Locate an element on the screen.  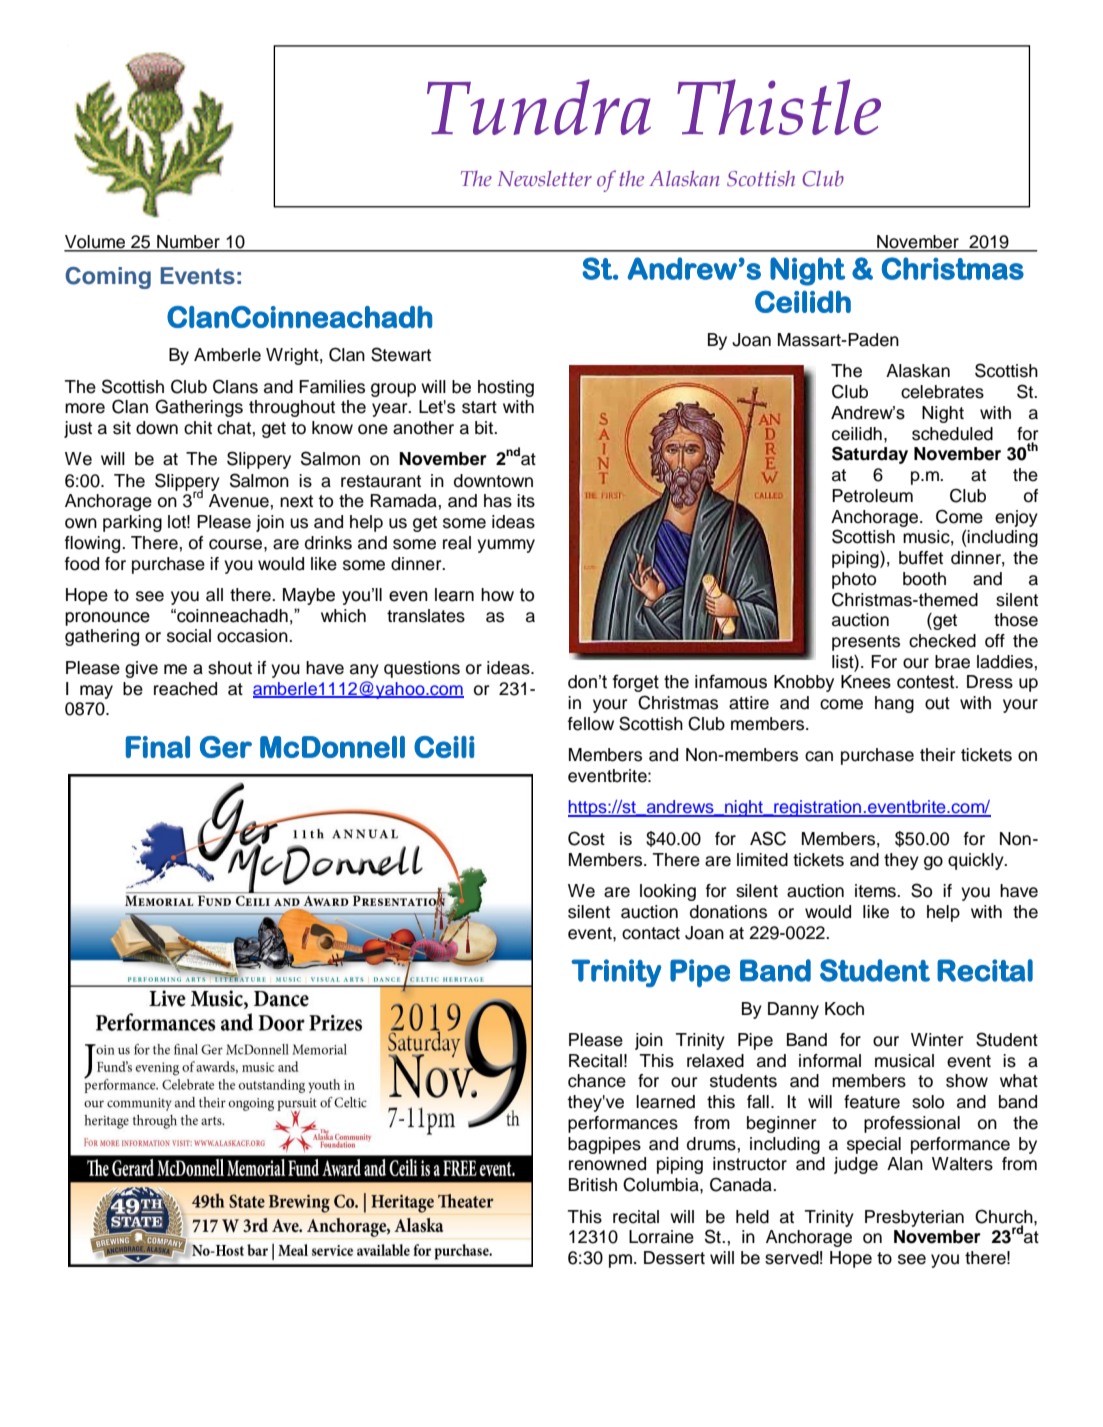
chit is located at coordinates (198, 428).
